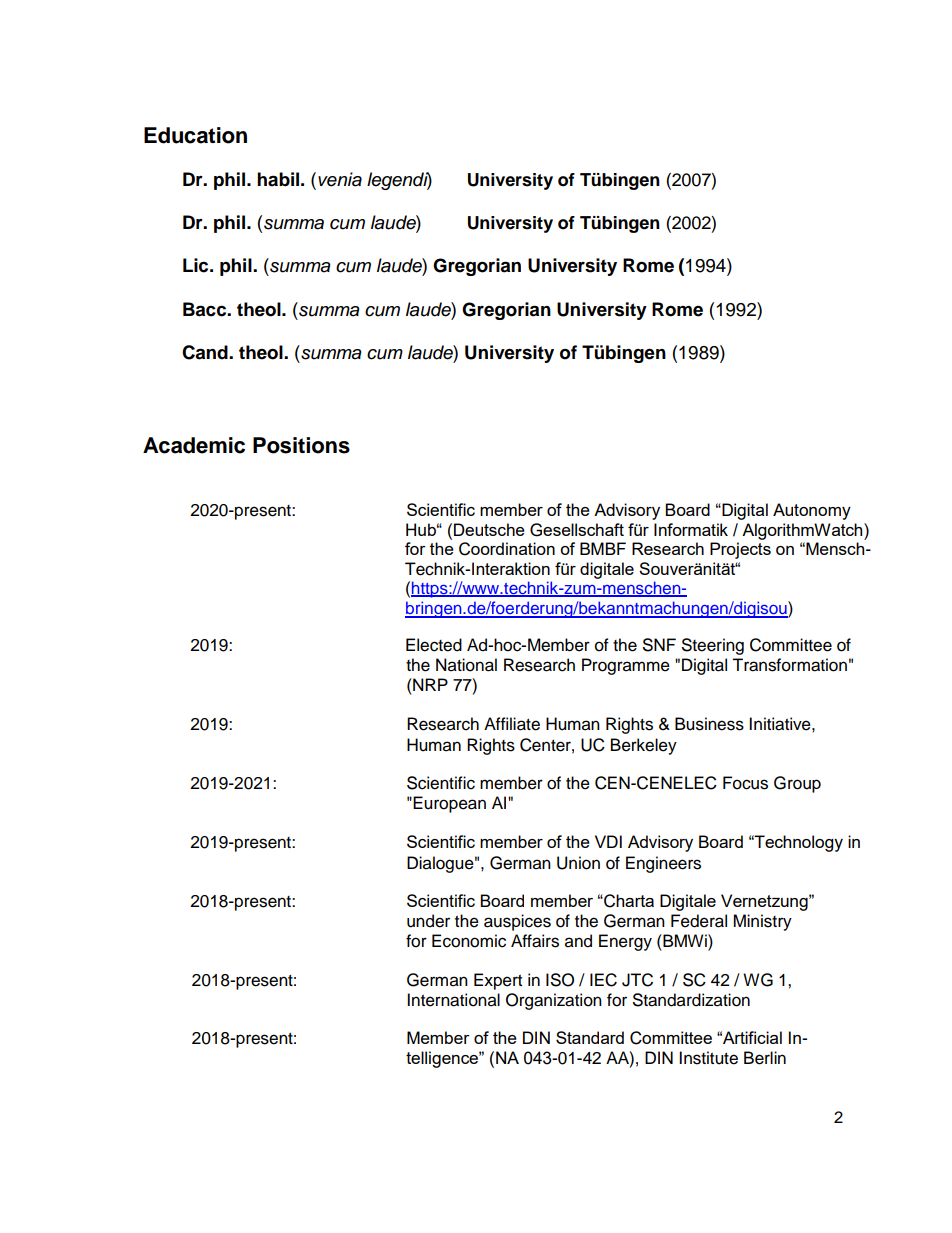  What do you see at coordinates (489, 529) in the screenshot?
I see `Deutsche` at bounding box center [489, 529].
